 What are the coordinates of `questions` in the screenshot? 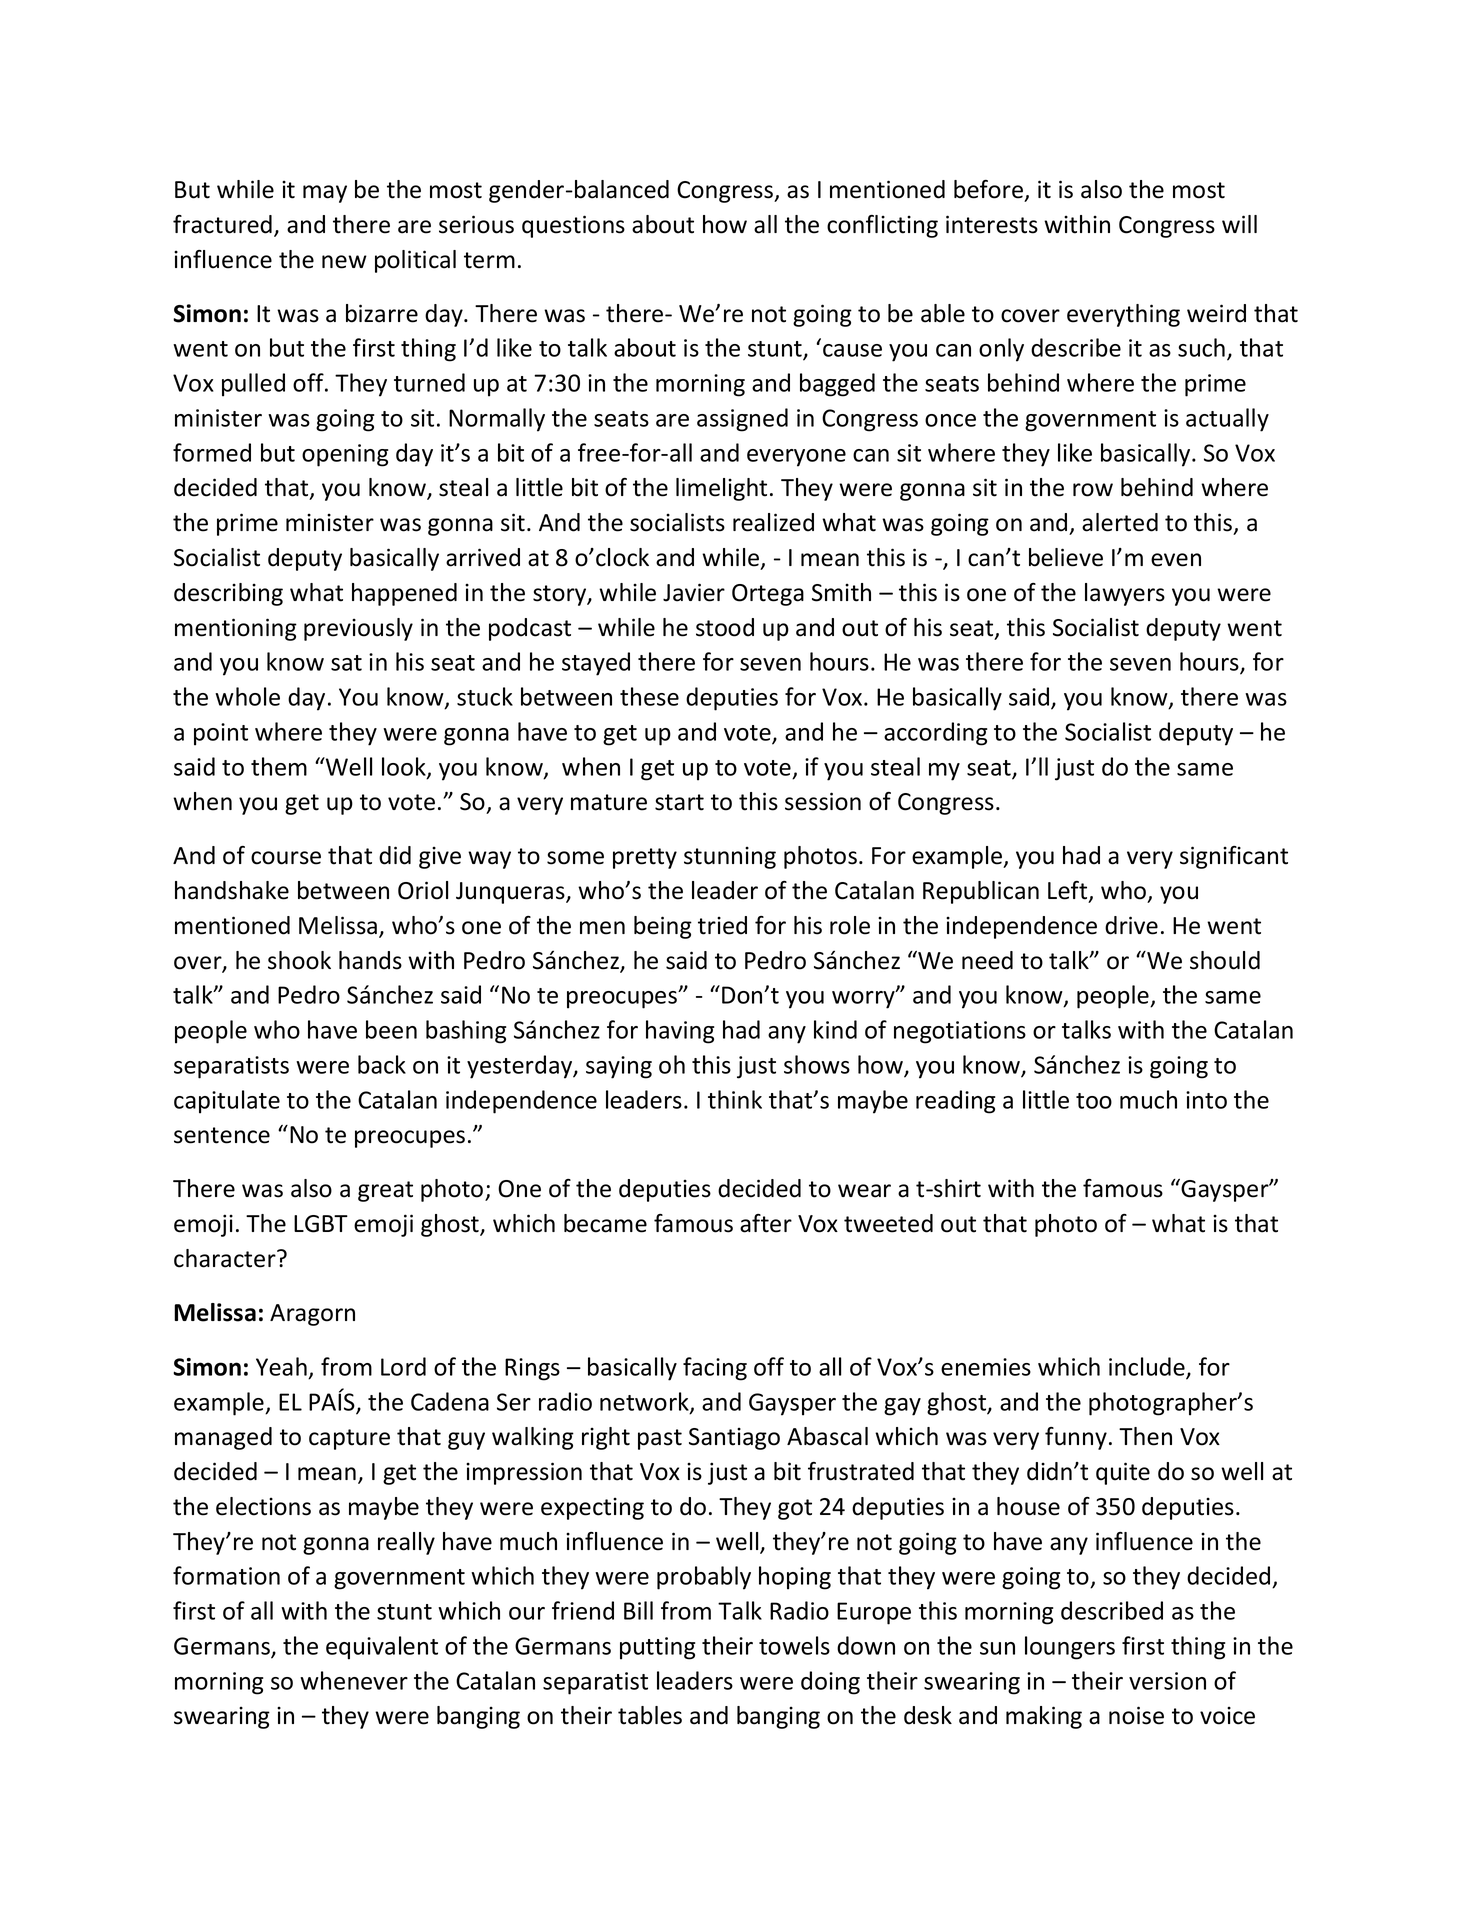 It's located at (573, 226).
